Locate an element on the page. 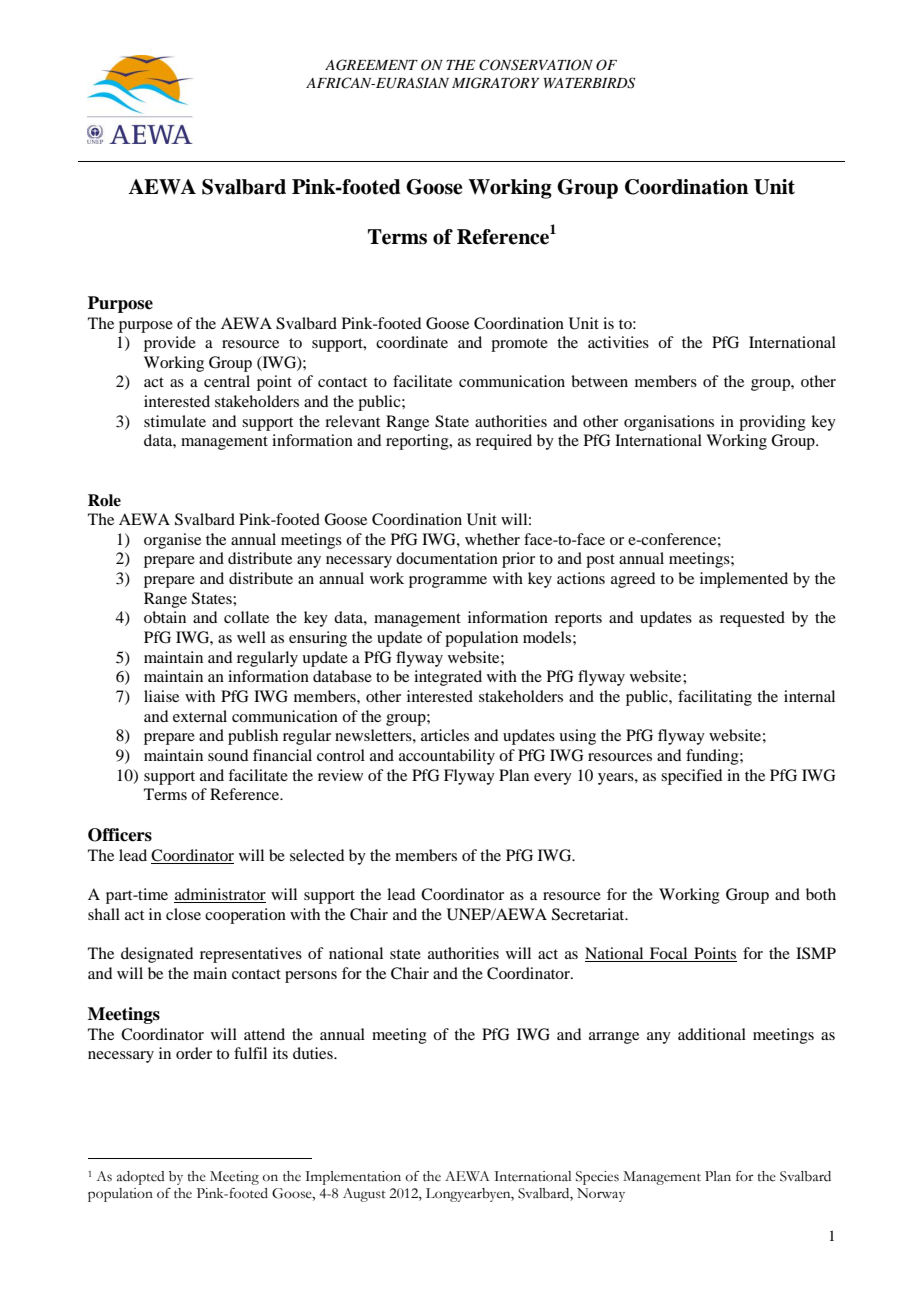  Species is located at coordinates (597, 1178).
